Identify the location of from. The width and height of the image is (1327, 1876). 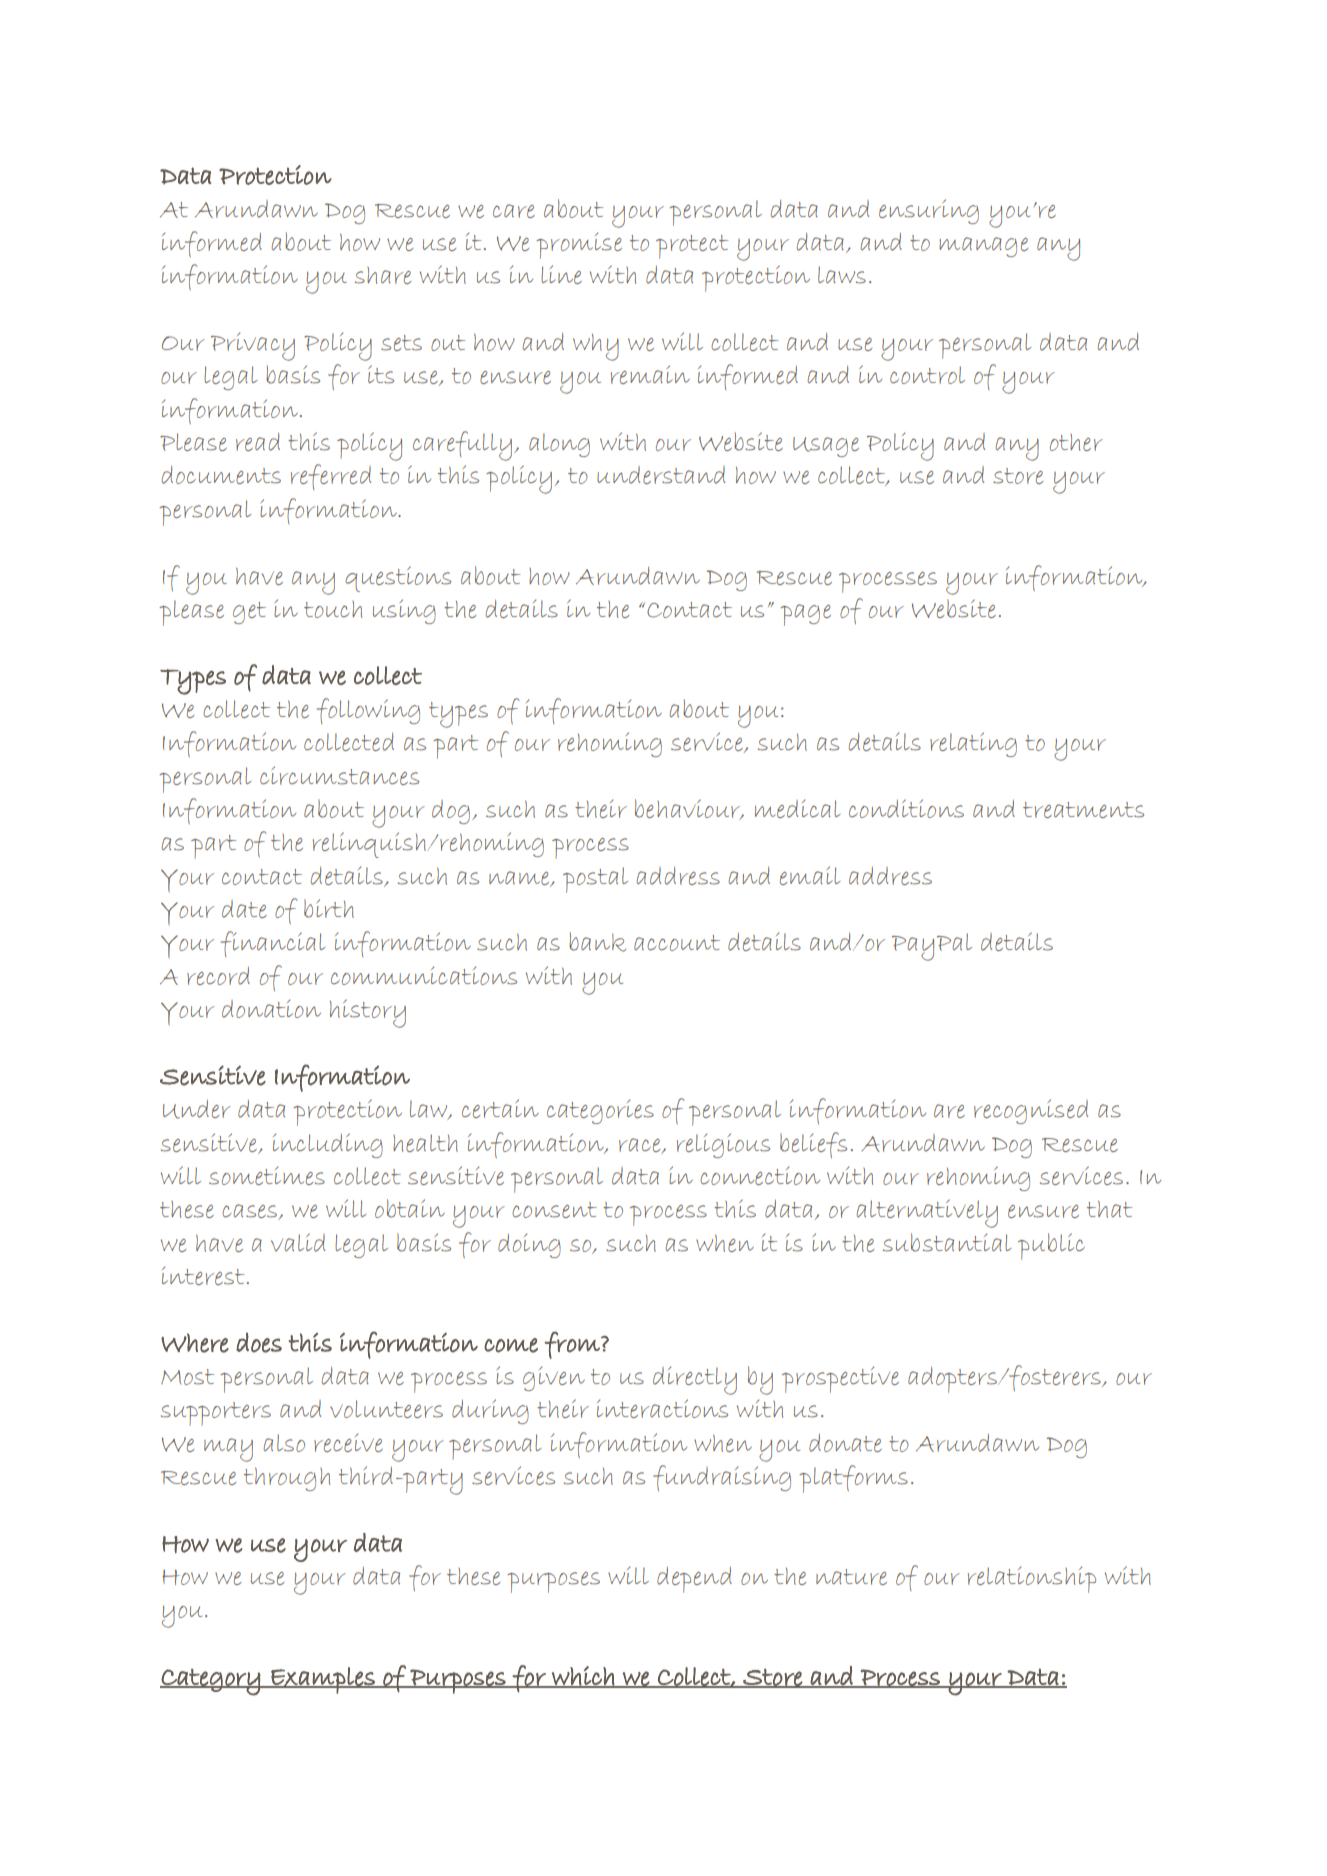
(573, 1345).
